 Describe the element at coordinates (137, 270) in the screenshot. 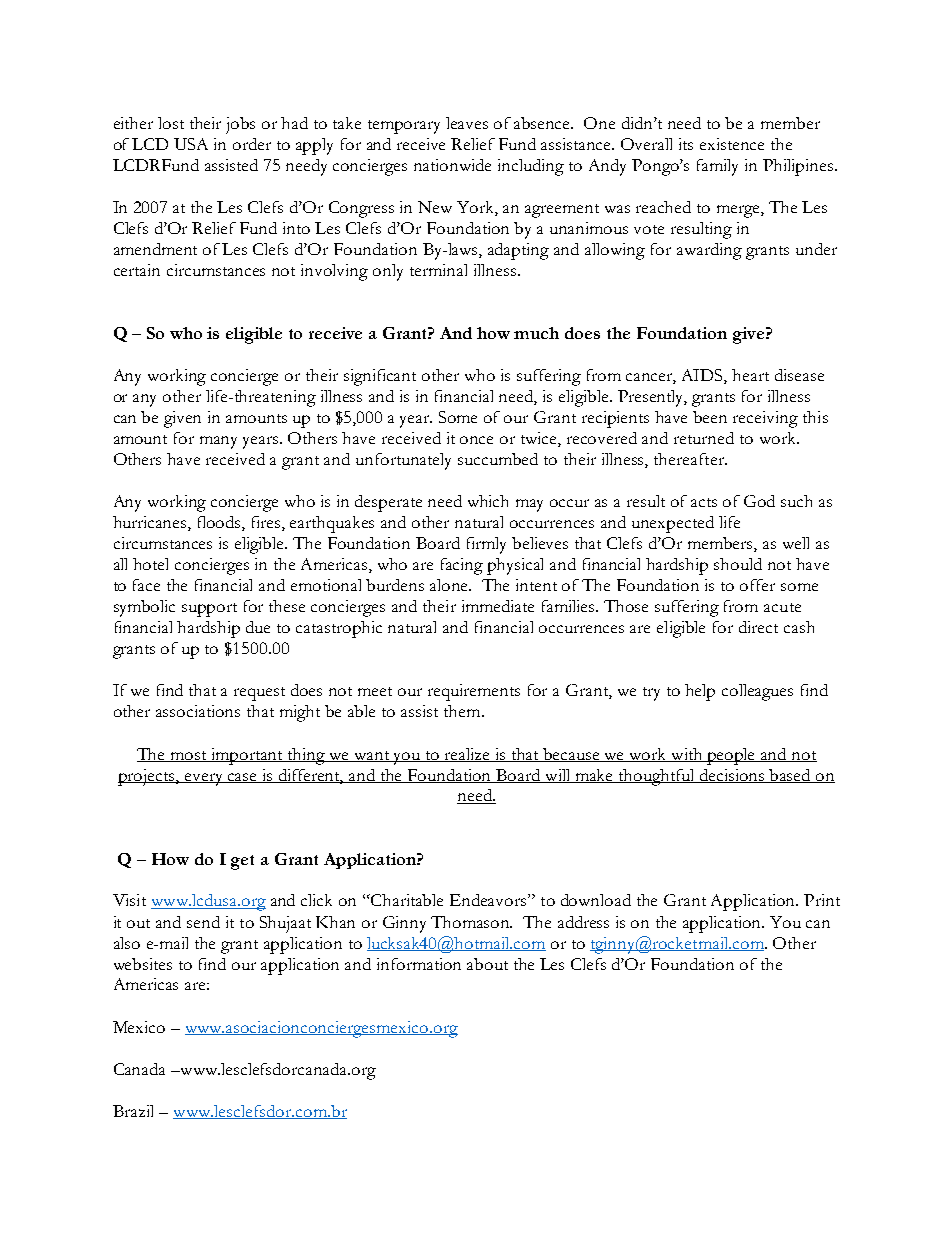

I see `certain` at that location.
